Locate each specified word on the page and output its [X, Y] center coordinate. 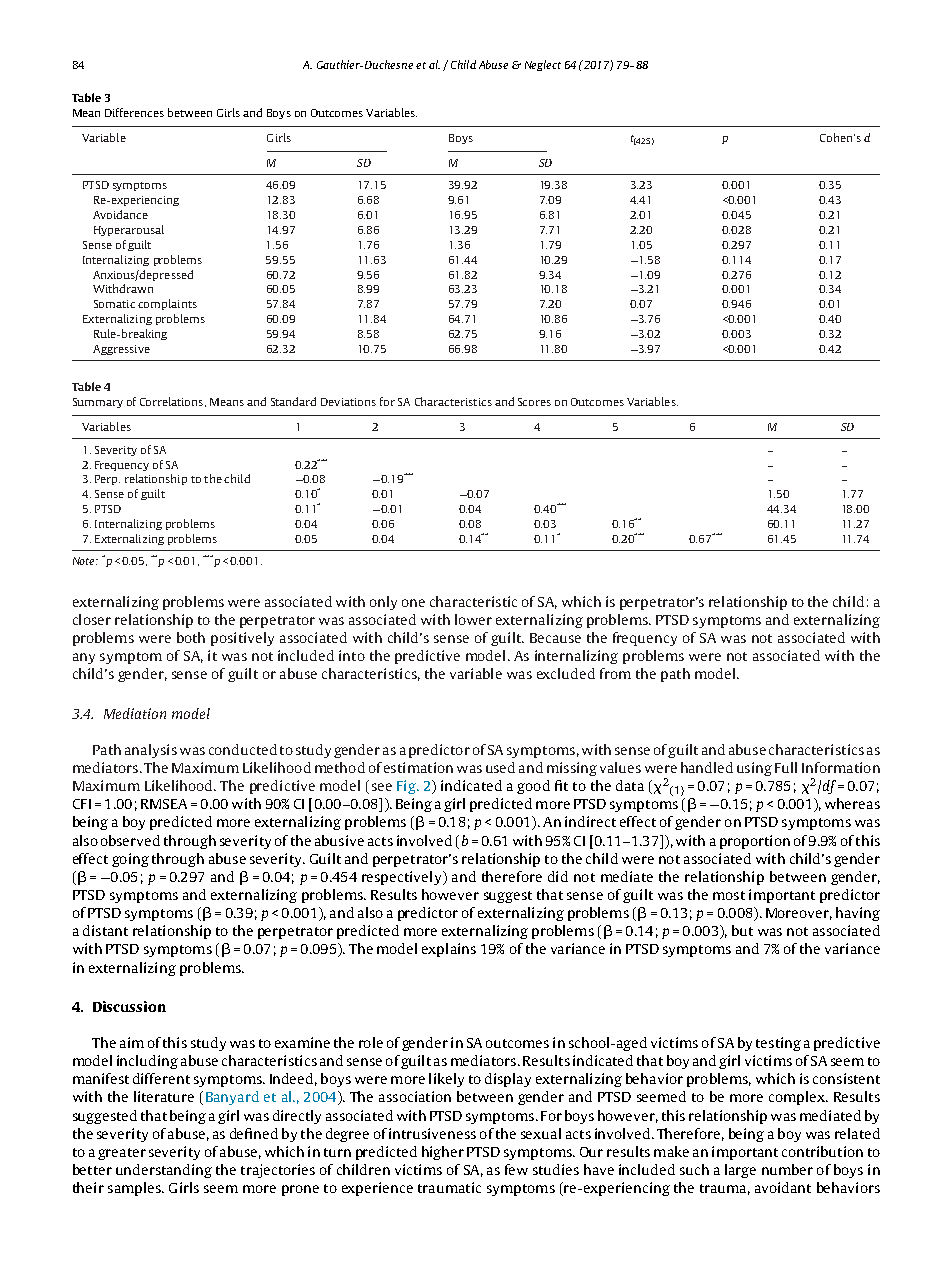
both [191, 637]
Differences [134, 112]
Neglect [543, 65]
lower [473, 619]
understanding [164, 1171]
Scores [534, 402]
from [615, 673]
